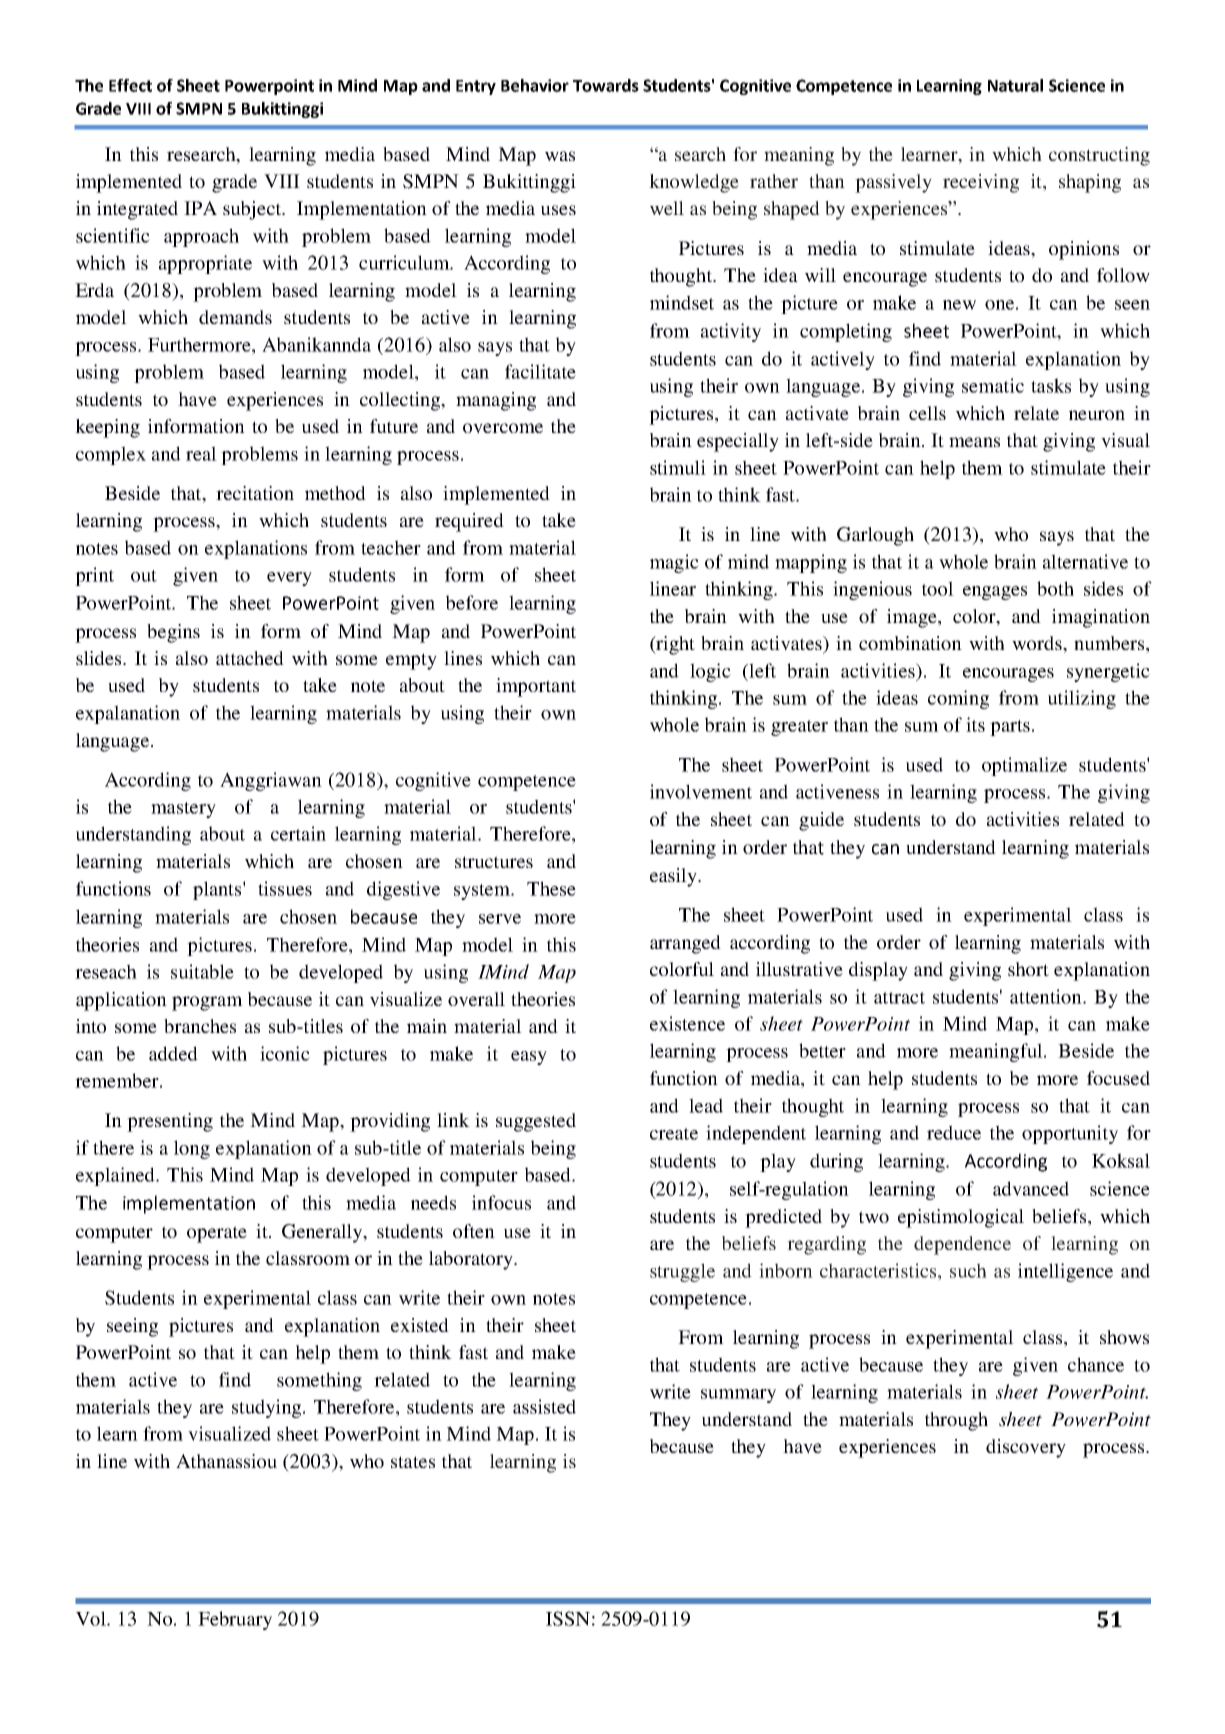 This document has height=1734, width=1225. What do you see at coordinates (218, 890) in the document?
I see `plants` at bounding box center [218, 890].
